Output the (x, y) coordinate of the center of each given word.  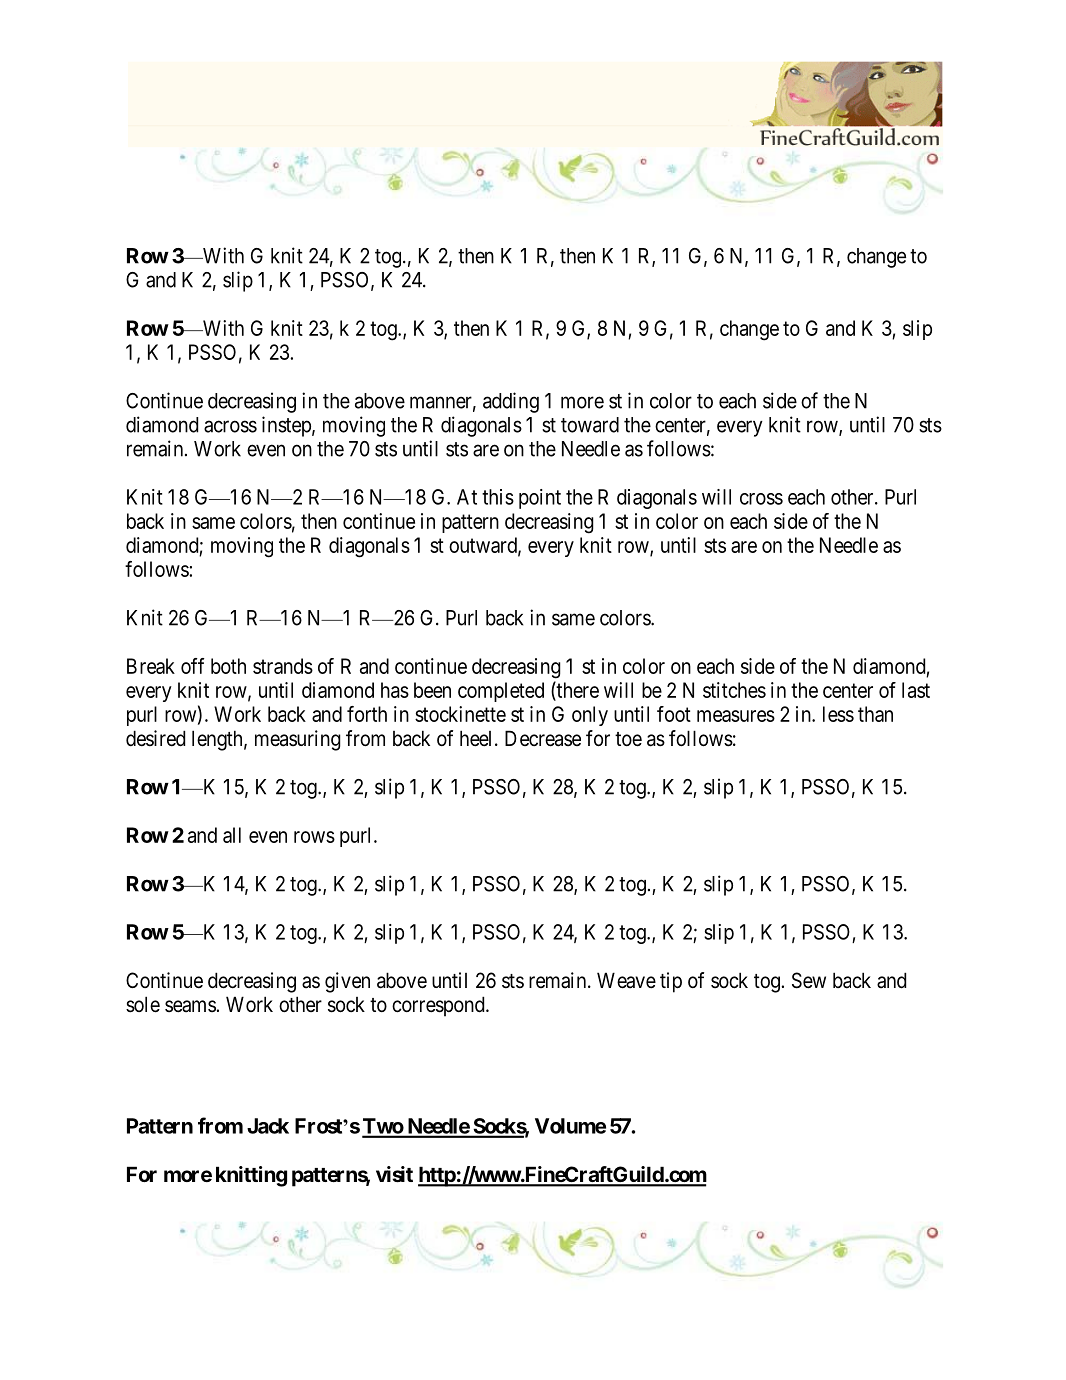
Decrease (543, 738)
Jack (268, 1126)
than (875, 714)
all (232, 835)
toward (590, 425)
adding (511, 402)
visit (394, 1174)
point (540, 499)
